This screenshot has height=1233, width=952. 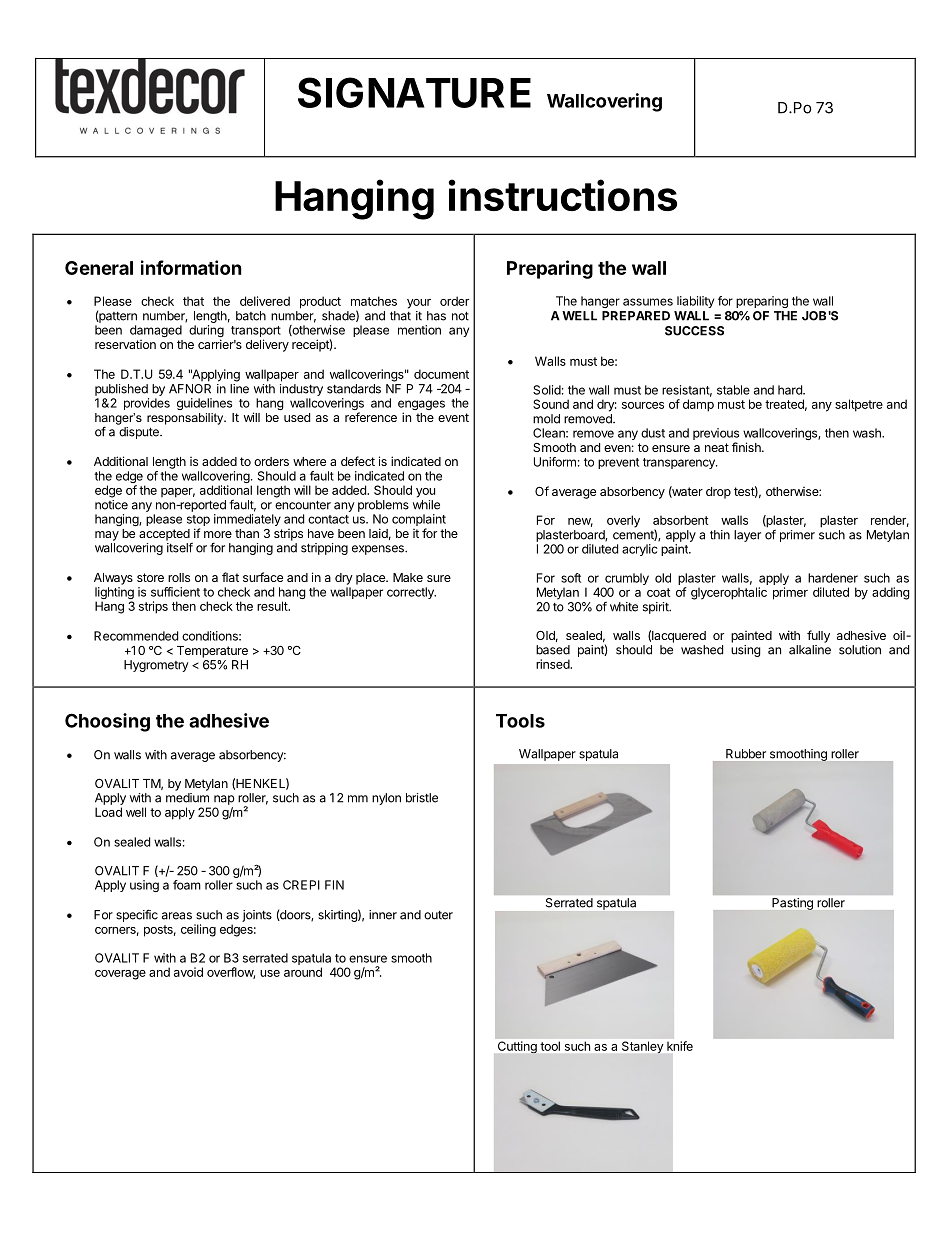 What do you see at coordinates (571, 578) in the screenshot?
I see `soft` at bounding box center [571, 578].
